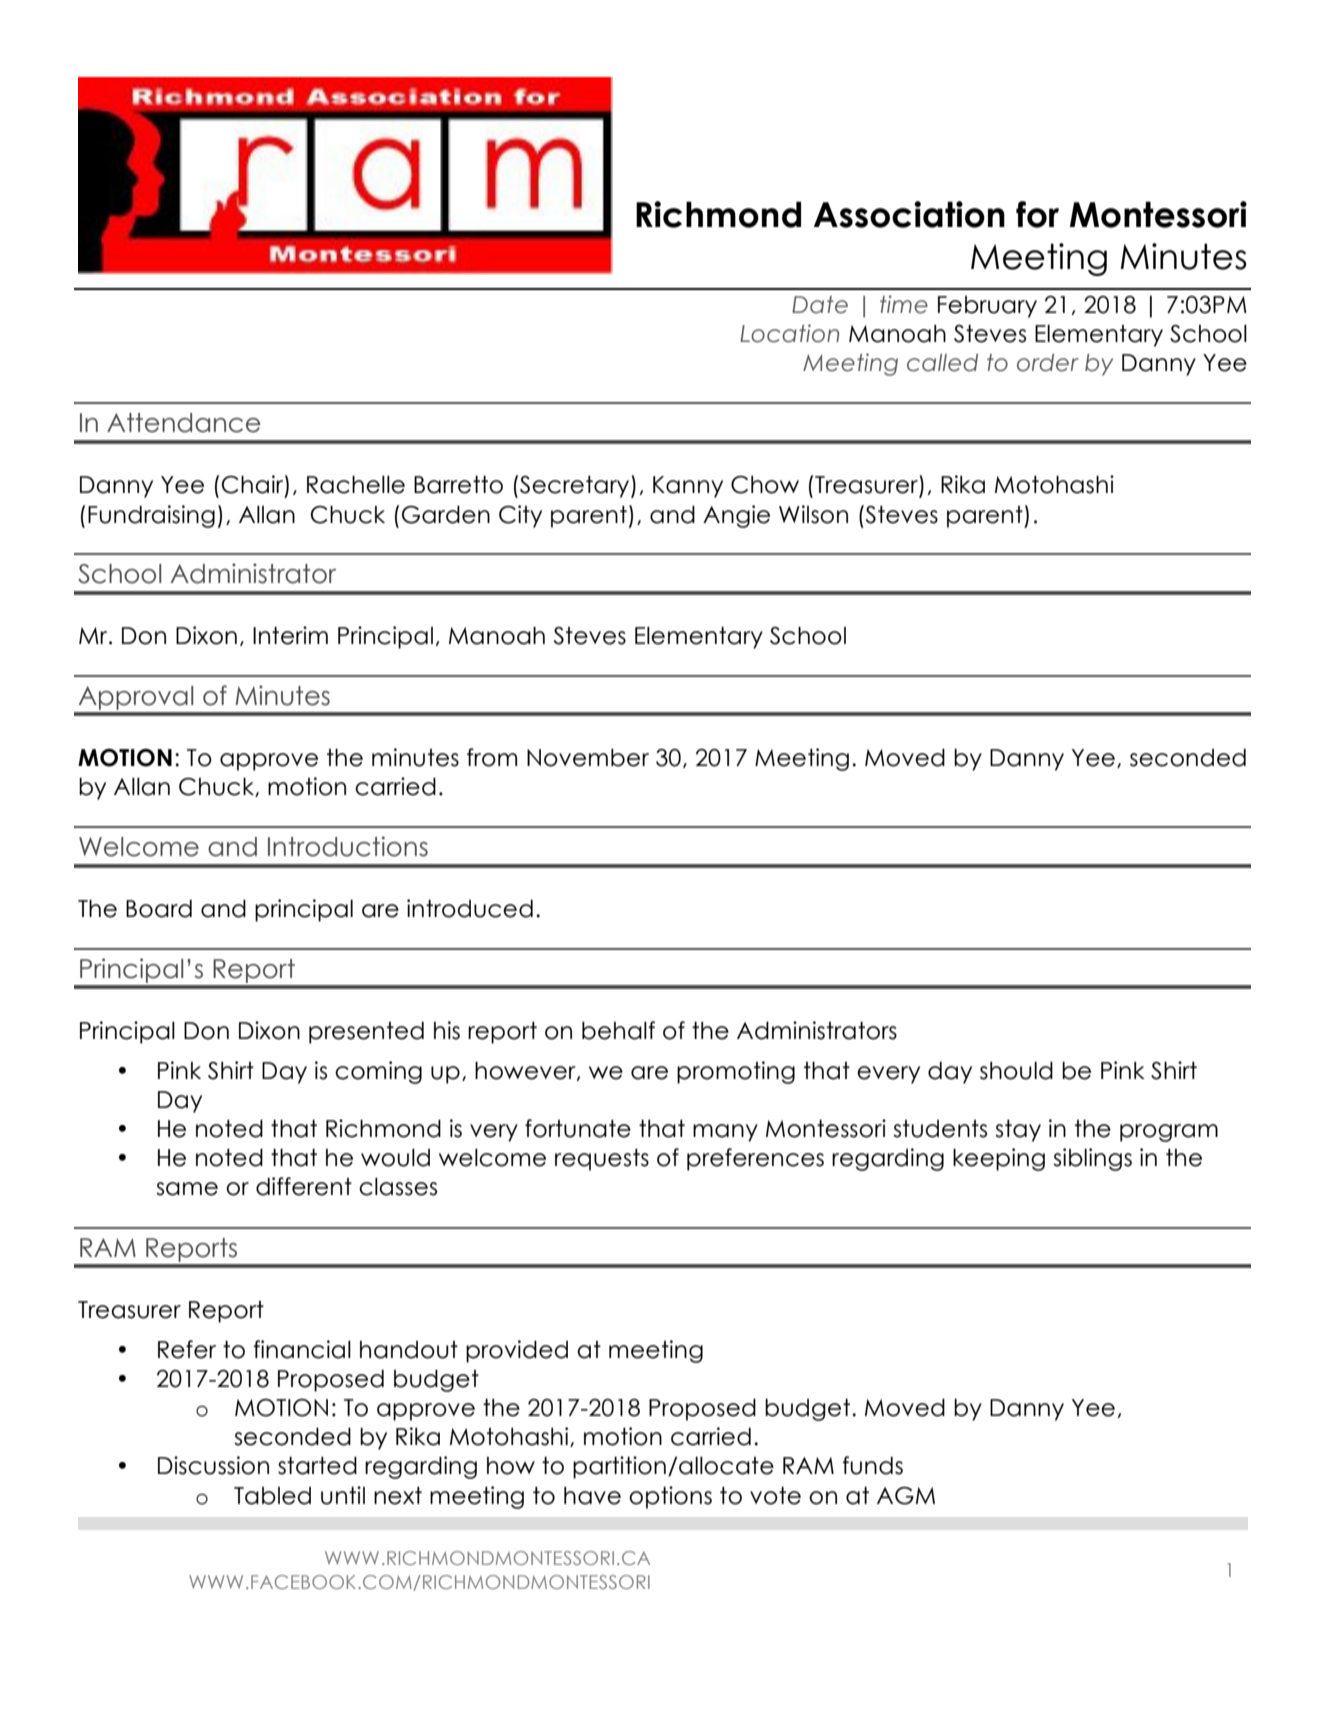 This screenshot has width=1326, height=1716. Describe the element at coordinates (670, 1497) in the screenshot. I see `options` at that location.
